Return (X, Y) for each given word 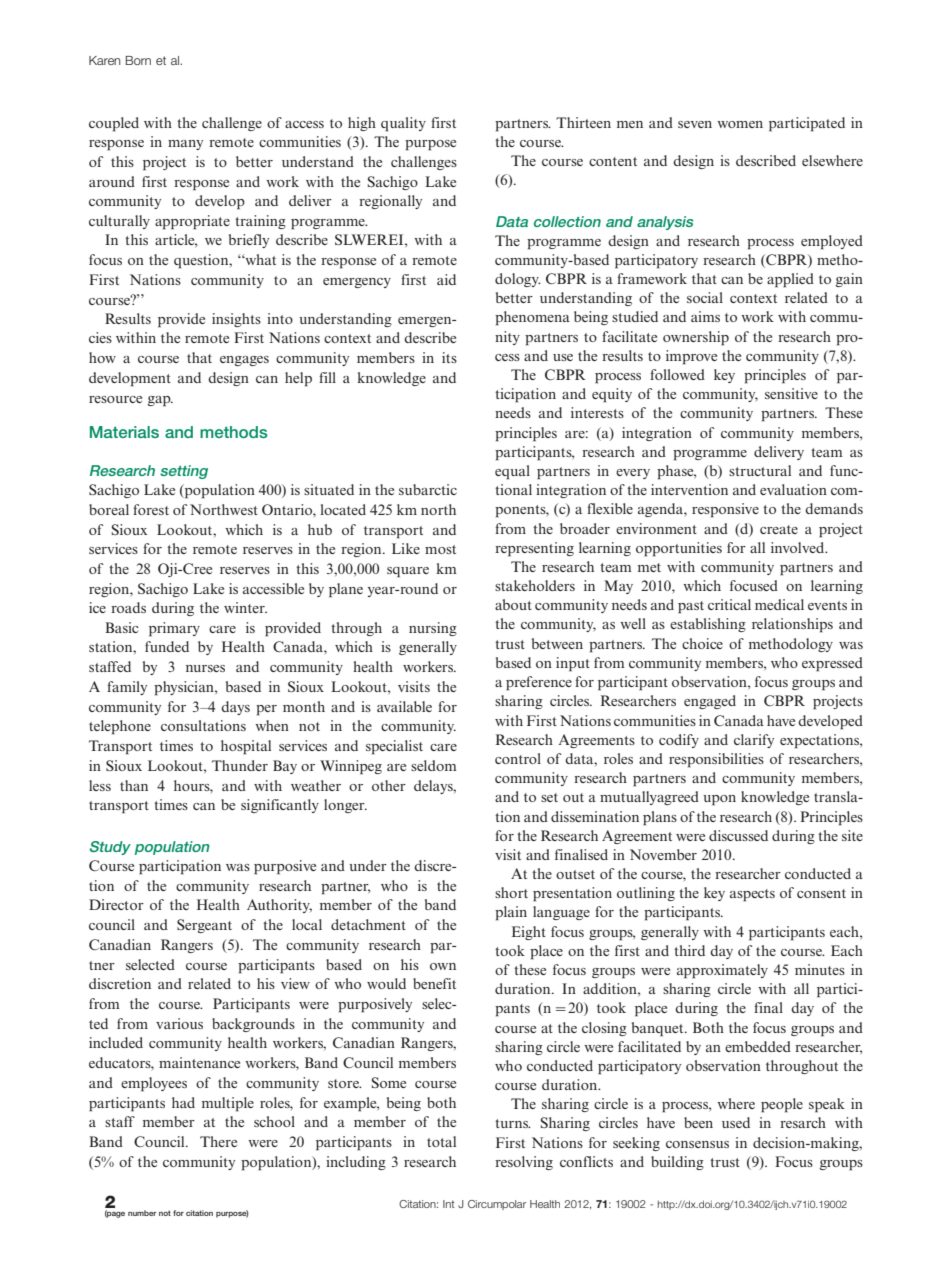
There (218, 1141)
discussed (738, 835)
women (740, 124)
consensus (697, 1144)
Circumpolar (497, 1205)
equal (512, 472)
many (185, 145)
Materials (124, 432)
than (134, 785)
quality (403, 124)
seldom (434, 765)
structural (760, 470)
